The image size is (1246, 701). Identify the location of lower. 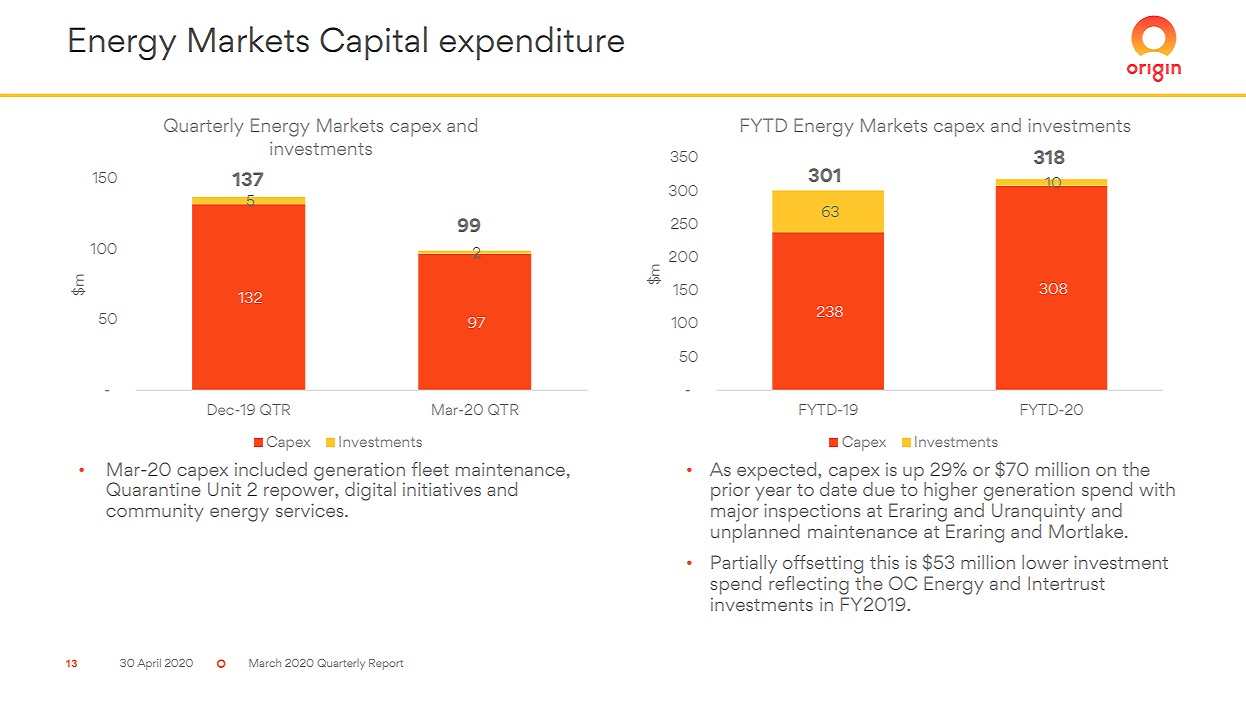
(1045, 562).
